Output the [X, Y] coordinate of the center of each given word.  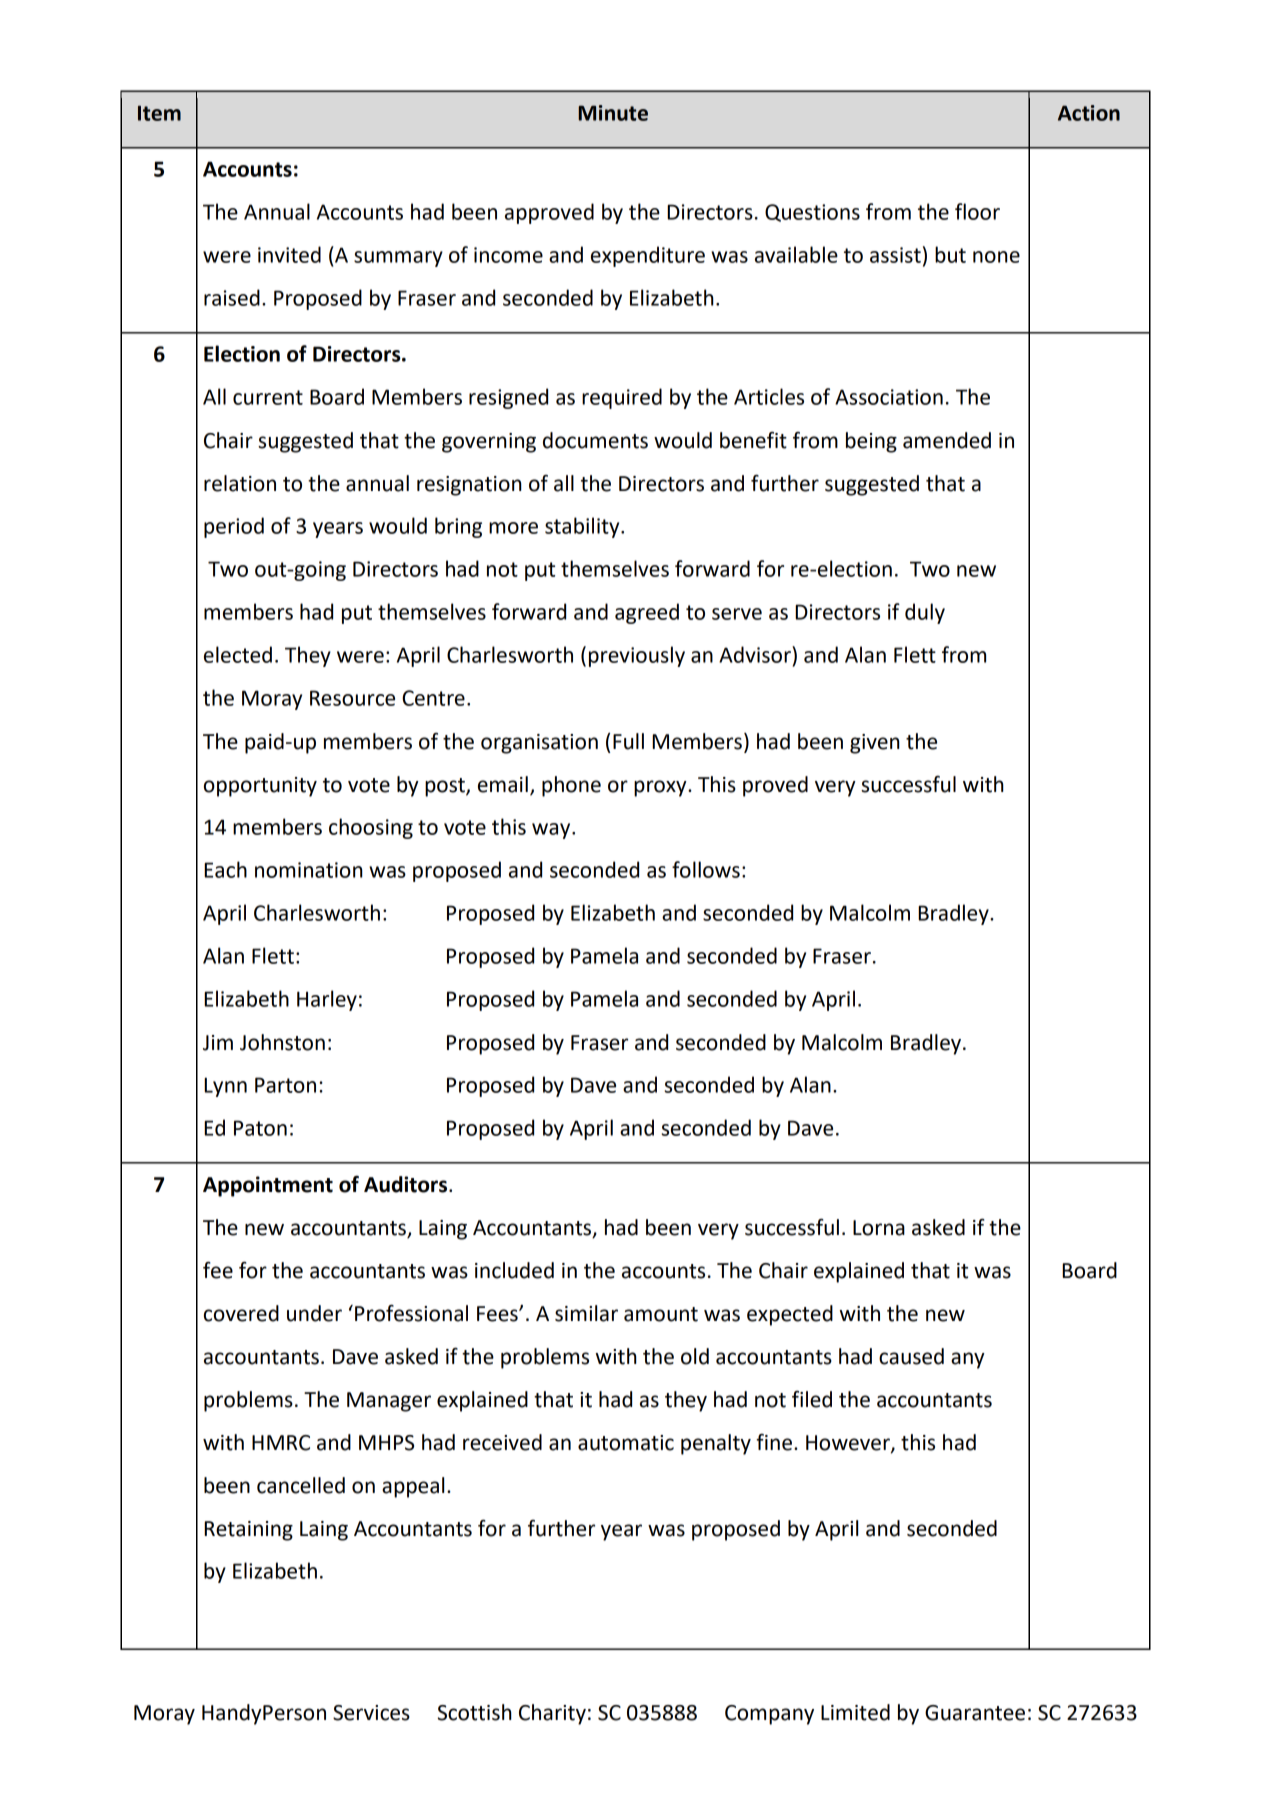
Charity [552, 1714]
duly [925, 613]
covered [241, 1313]
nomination [309, 870]
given [875, 744]
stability [583, 527]
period [234, 527]
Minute [613, 113]
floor [977, 211]
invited [289, 254]
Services [371, 1713]
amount [661, 1314]
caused [911, 1356]
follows [706, 869]
